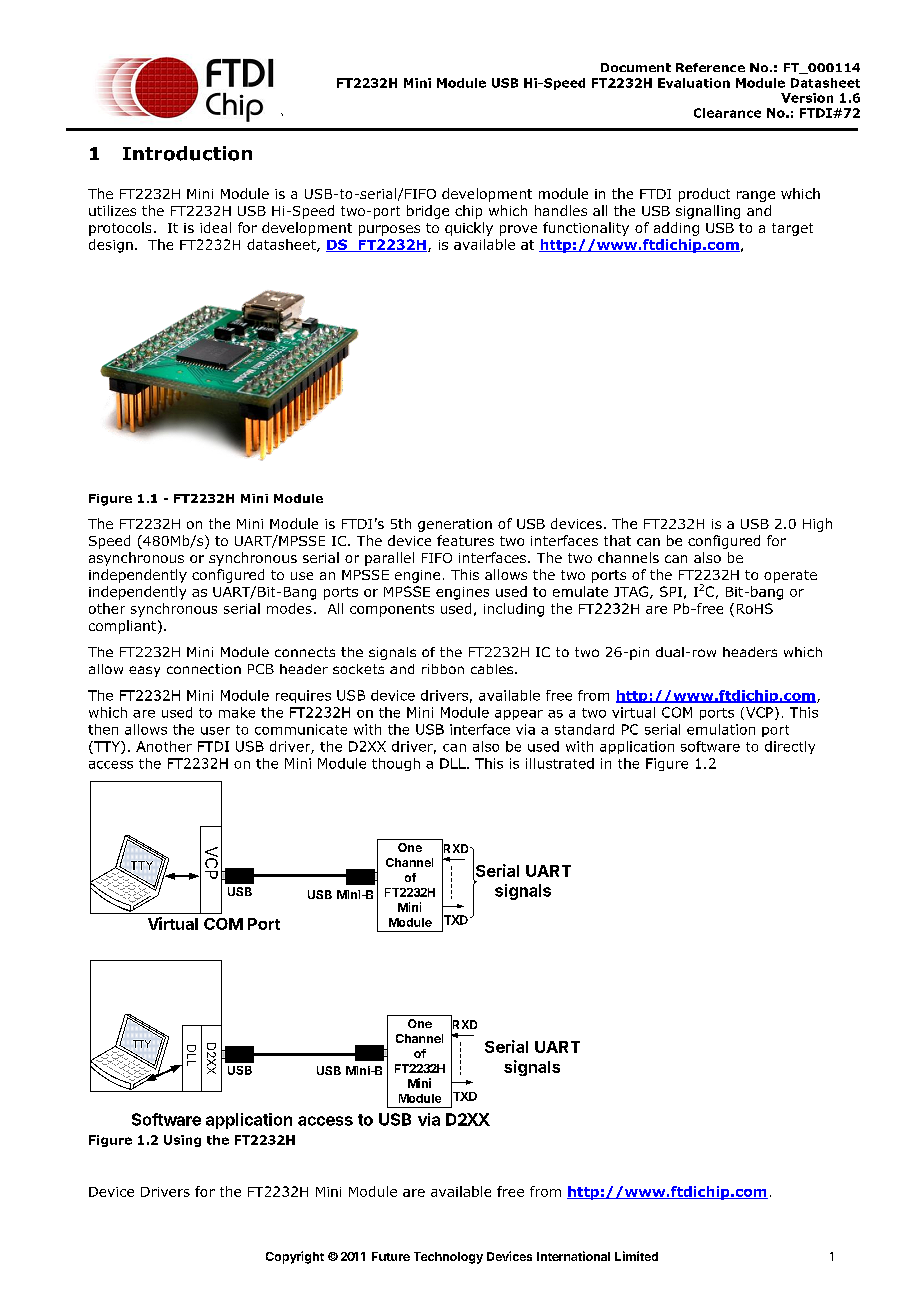 The image size is (924, 1308). I want to click on Limited, so click(636, 1256).
